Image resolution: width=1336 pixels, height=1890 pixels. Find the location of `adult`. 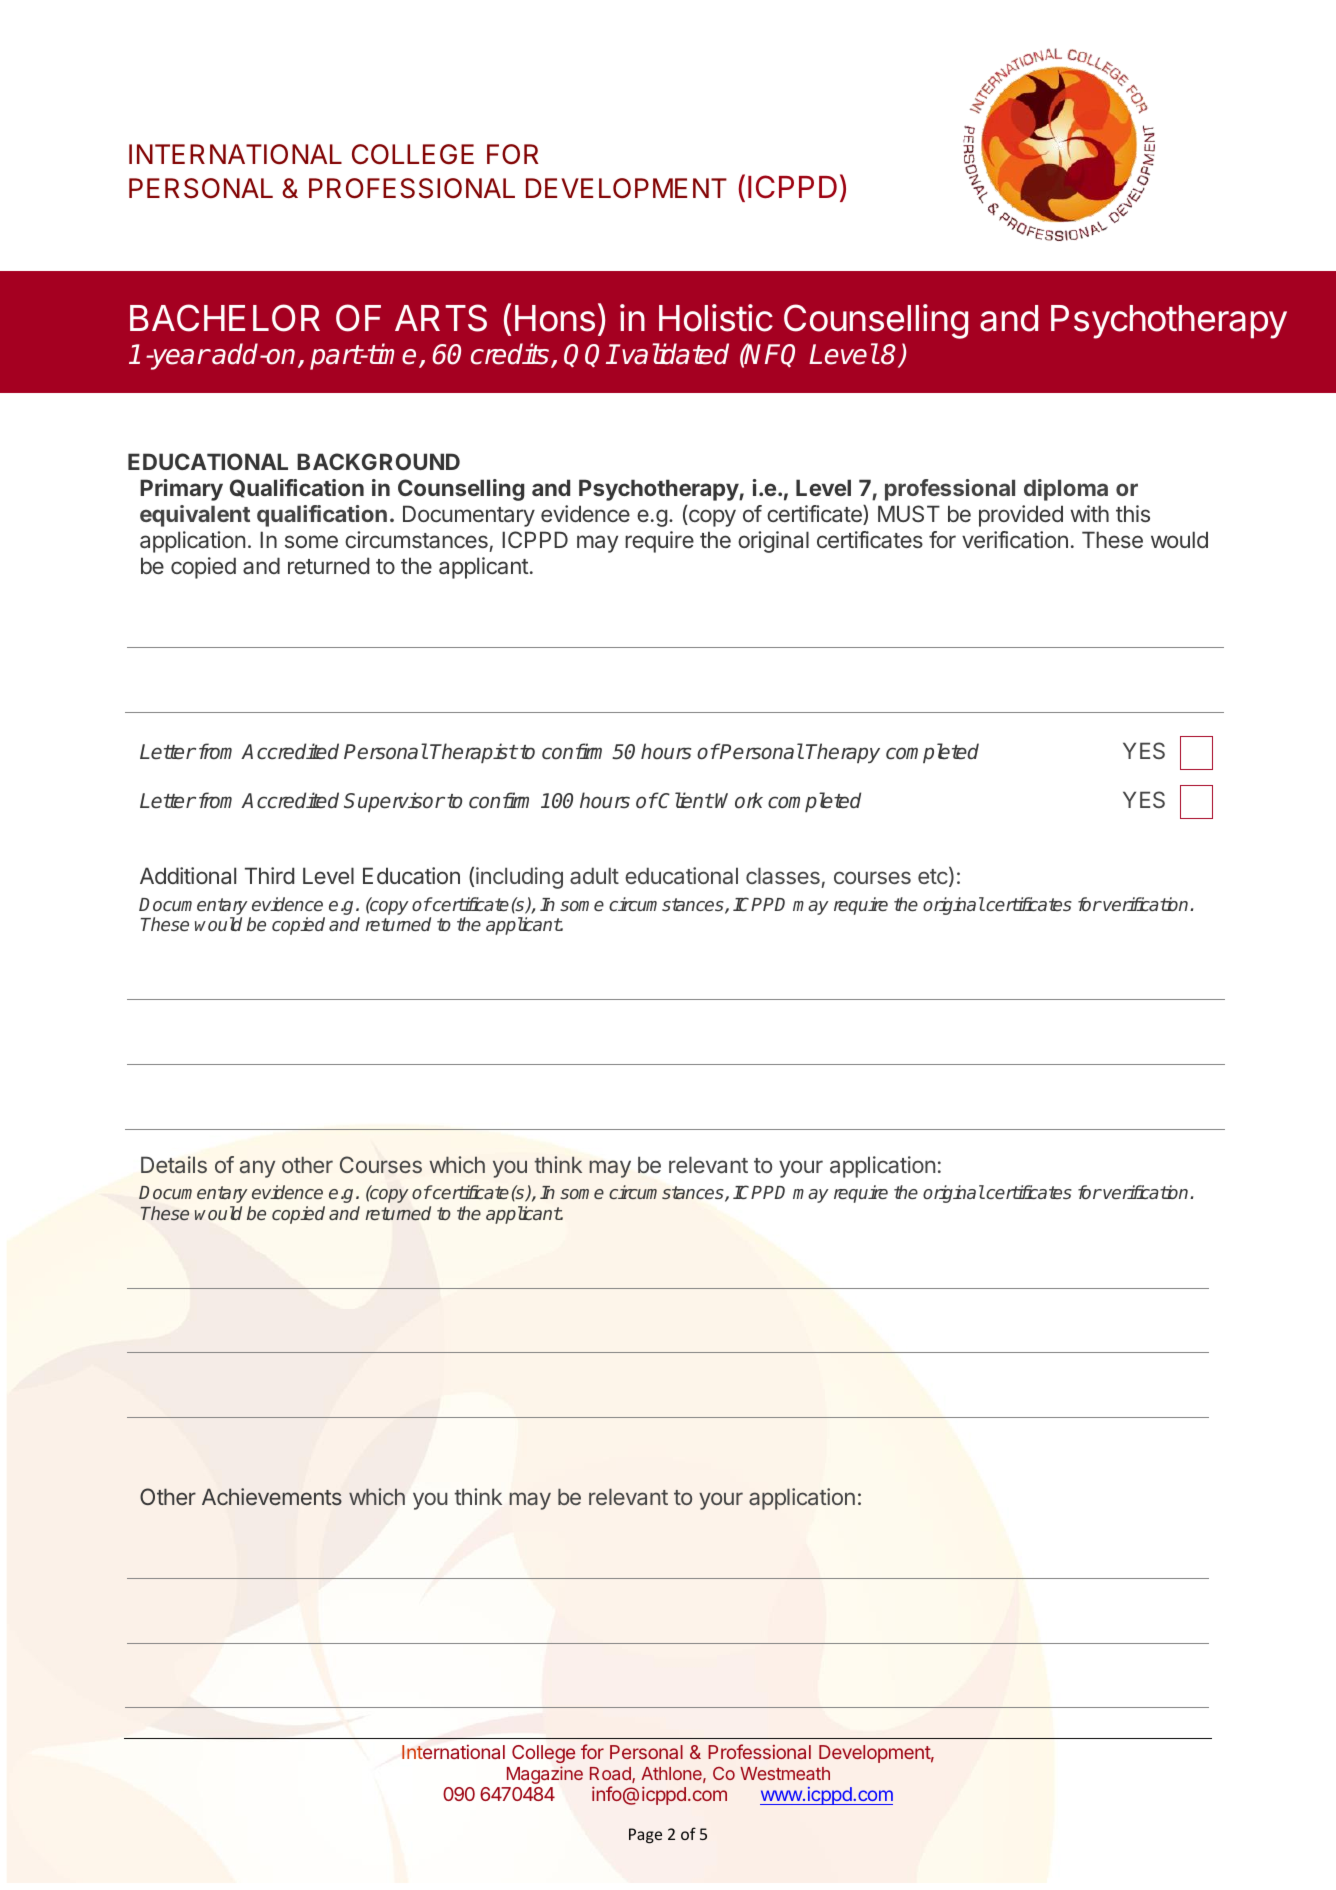

adult is located at coordinates (594, 875).
